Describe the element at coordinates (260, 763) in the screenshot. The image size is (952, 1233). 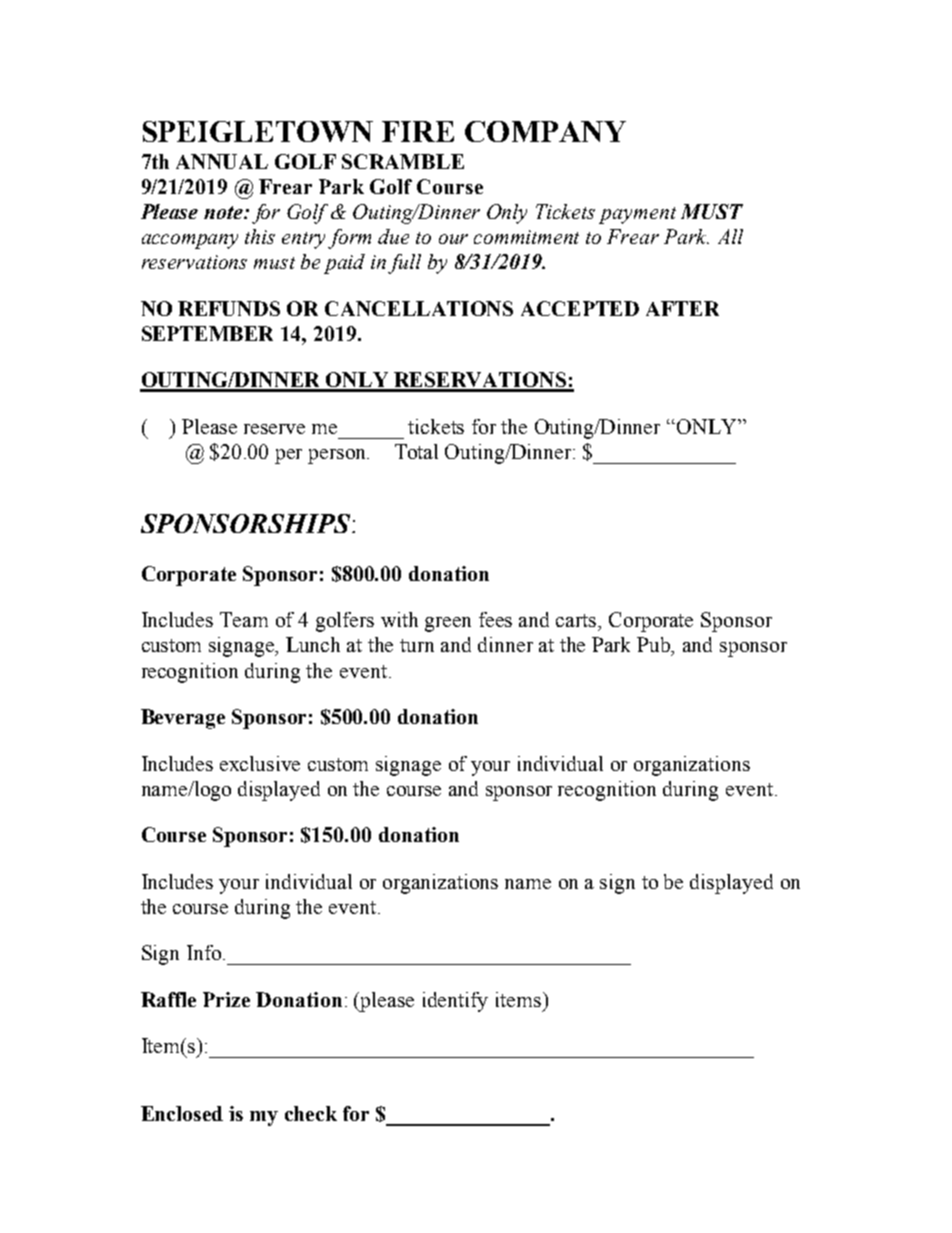
I see `exclusive` at that location.
